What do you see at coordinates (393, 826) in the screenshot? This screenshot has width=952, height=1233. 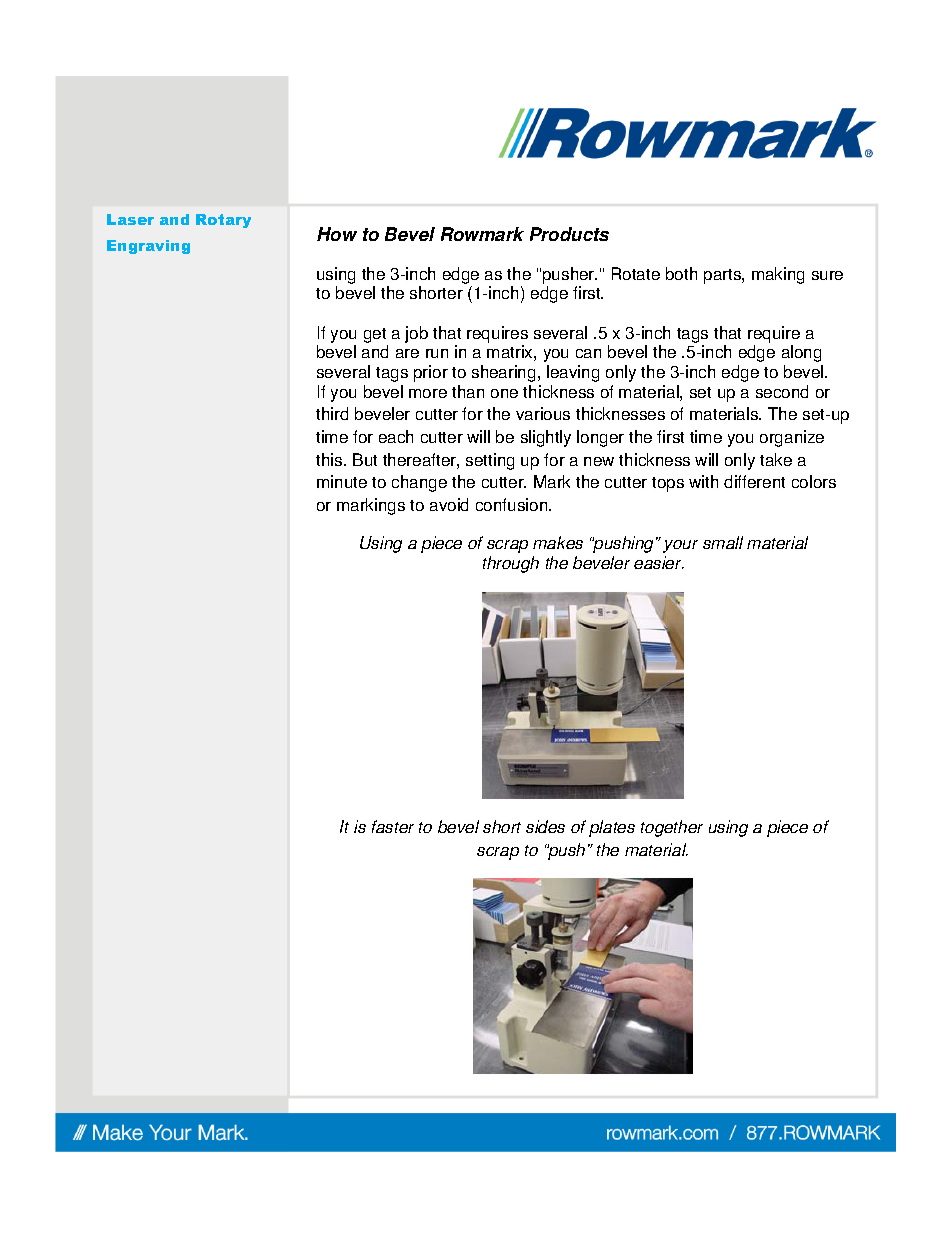 I see `faster` at bounding box center [393, 826].
